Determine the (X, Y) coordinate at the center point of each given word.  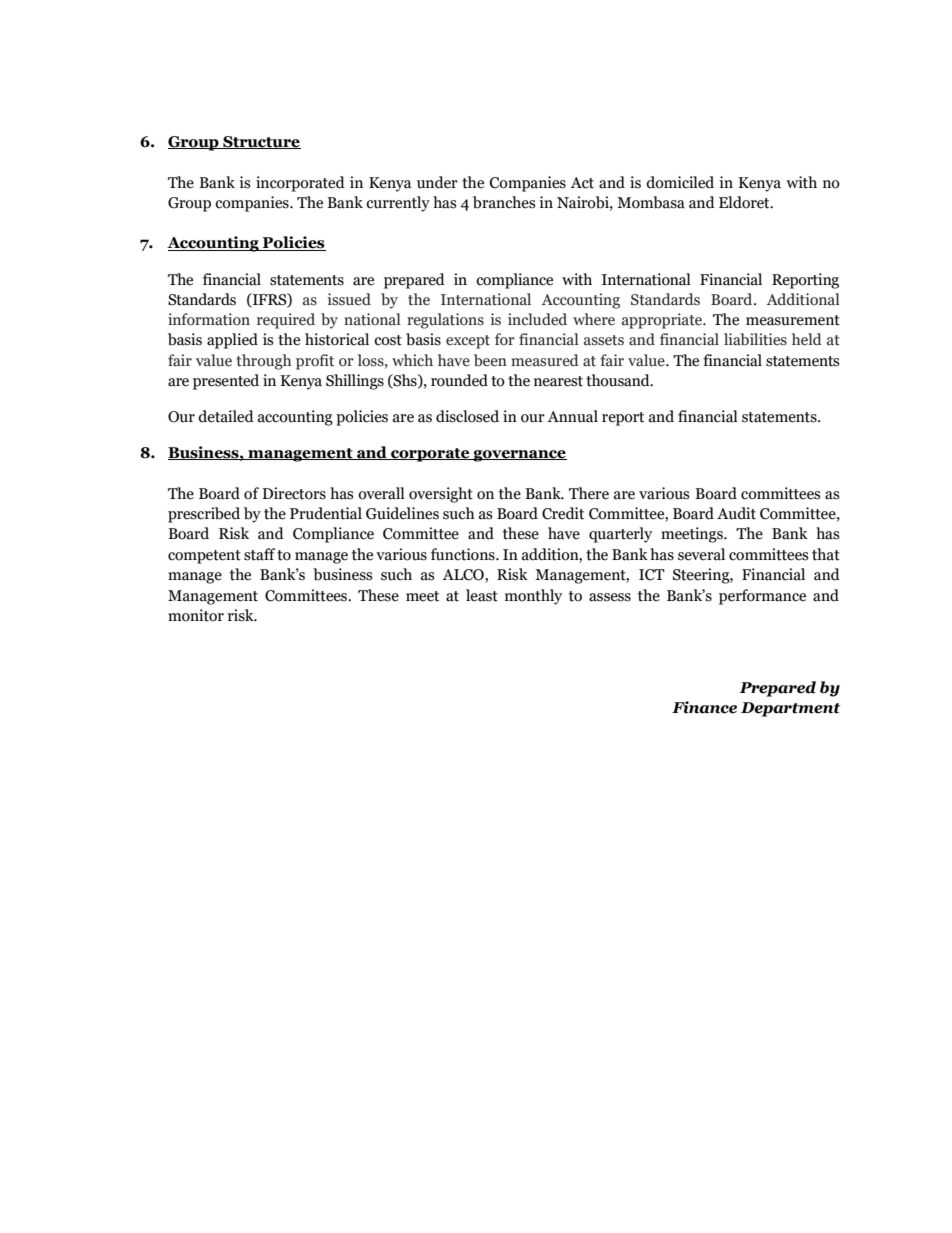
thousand (619, 380)
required (286, 321)
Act (582, 183)
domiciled (680, 182)
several (701, 554)
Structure (261, 142)
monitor (196, 615)
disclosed (467, 416)
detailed (226, 416)
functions (464, 554)
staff (259, 554)
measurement (793, 320)
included (537, 319)
